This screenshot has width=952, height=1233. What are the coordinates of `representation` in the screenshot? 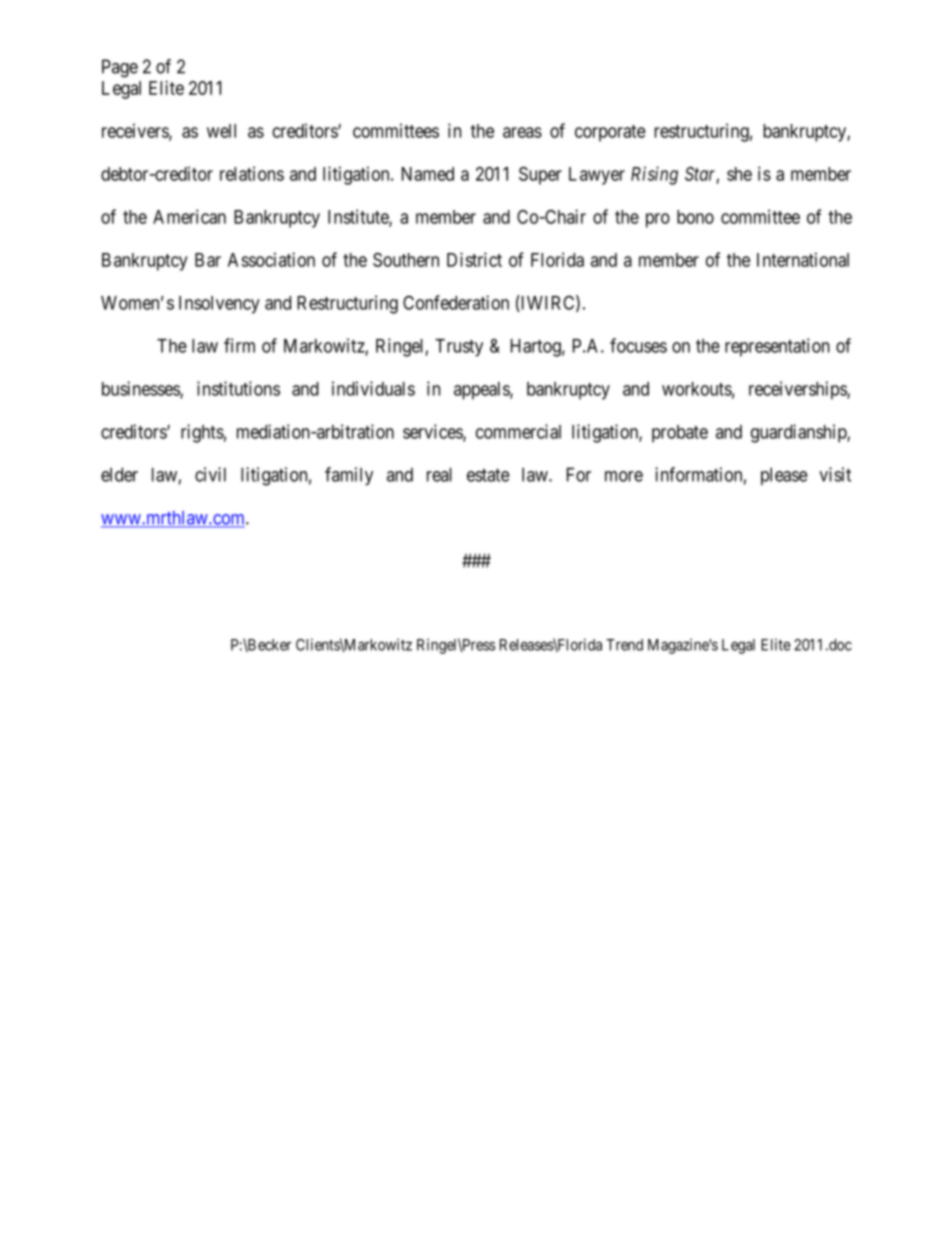 It's located at (777, 347).
